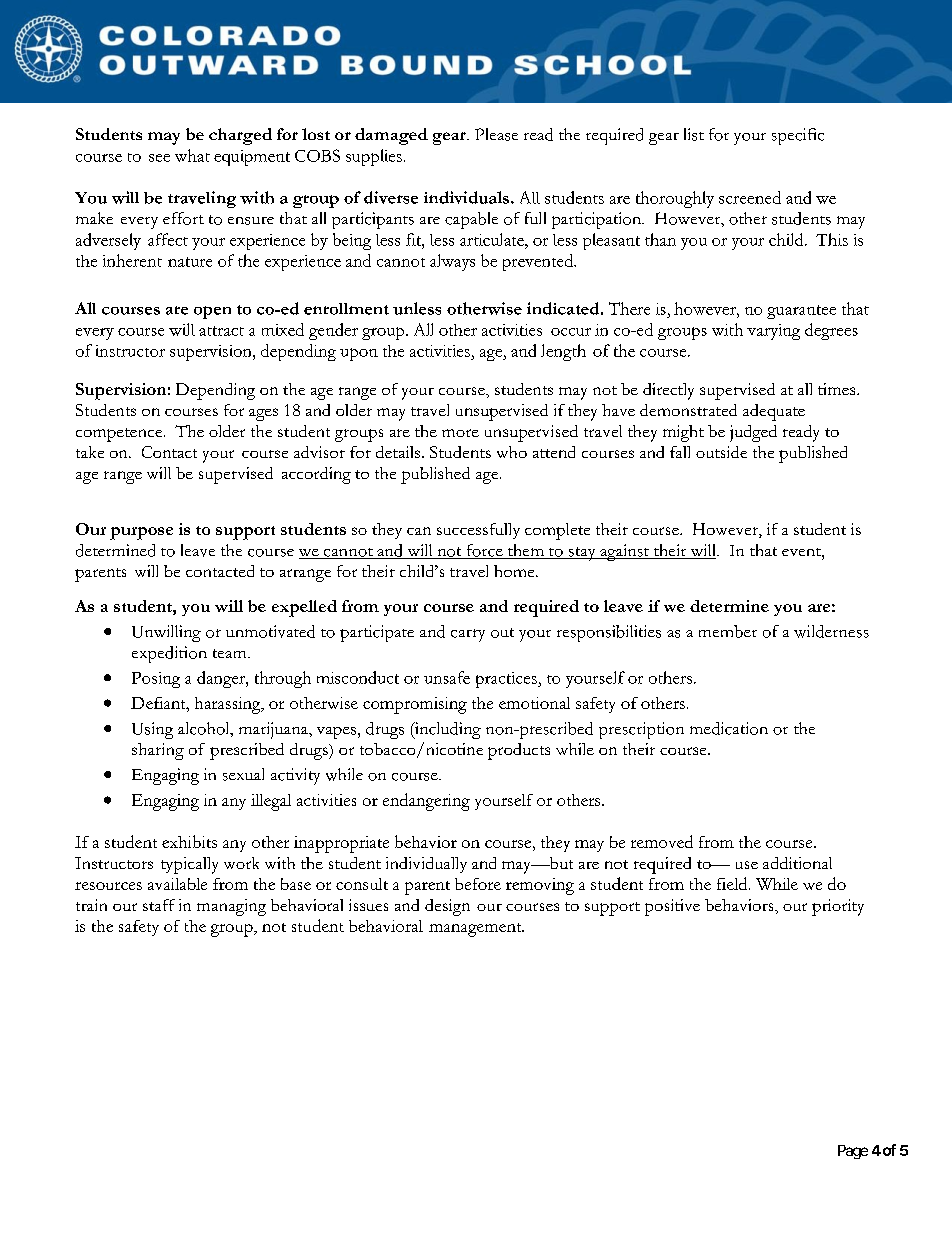  Describe the element at coordinates (750, 197) in the screenshot. I see `screened` at that location.
